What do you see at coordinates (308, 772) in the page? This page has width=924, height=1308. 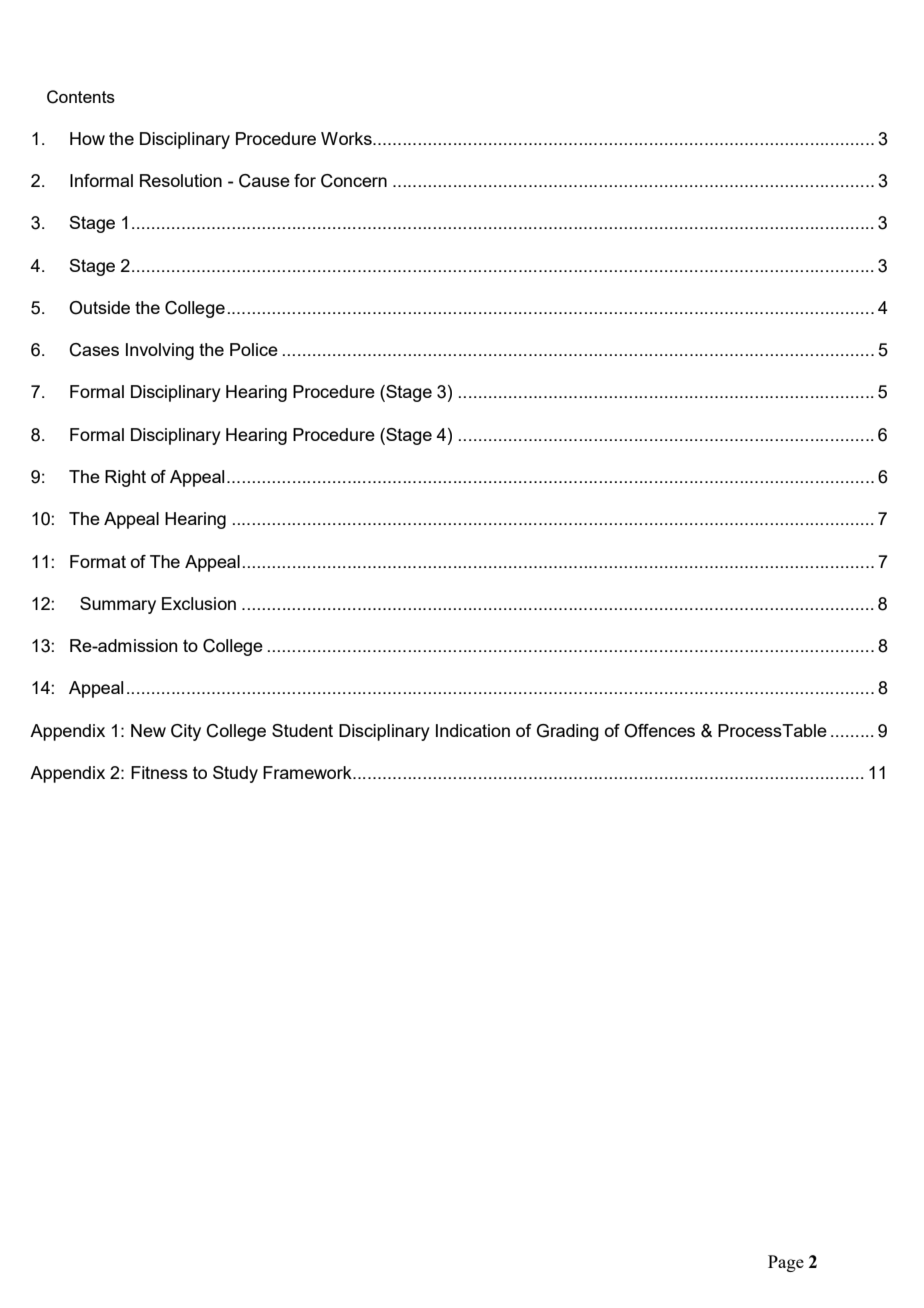 I see `Framework` at bounding box center [308, 772].
